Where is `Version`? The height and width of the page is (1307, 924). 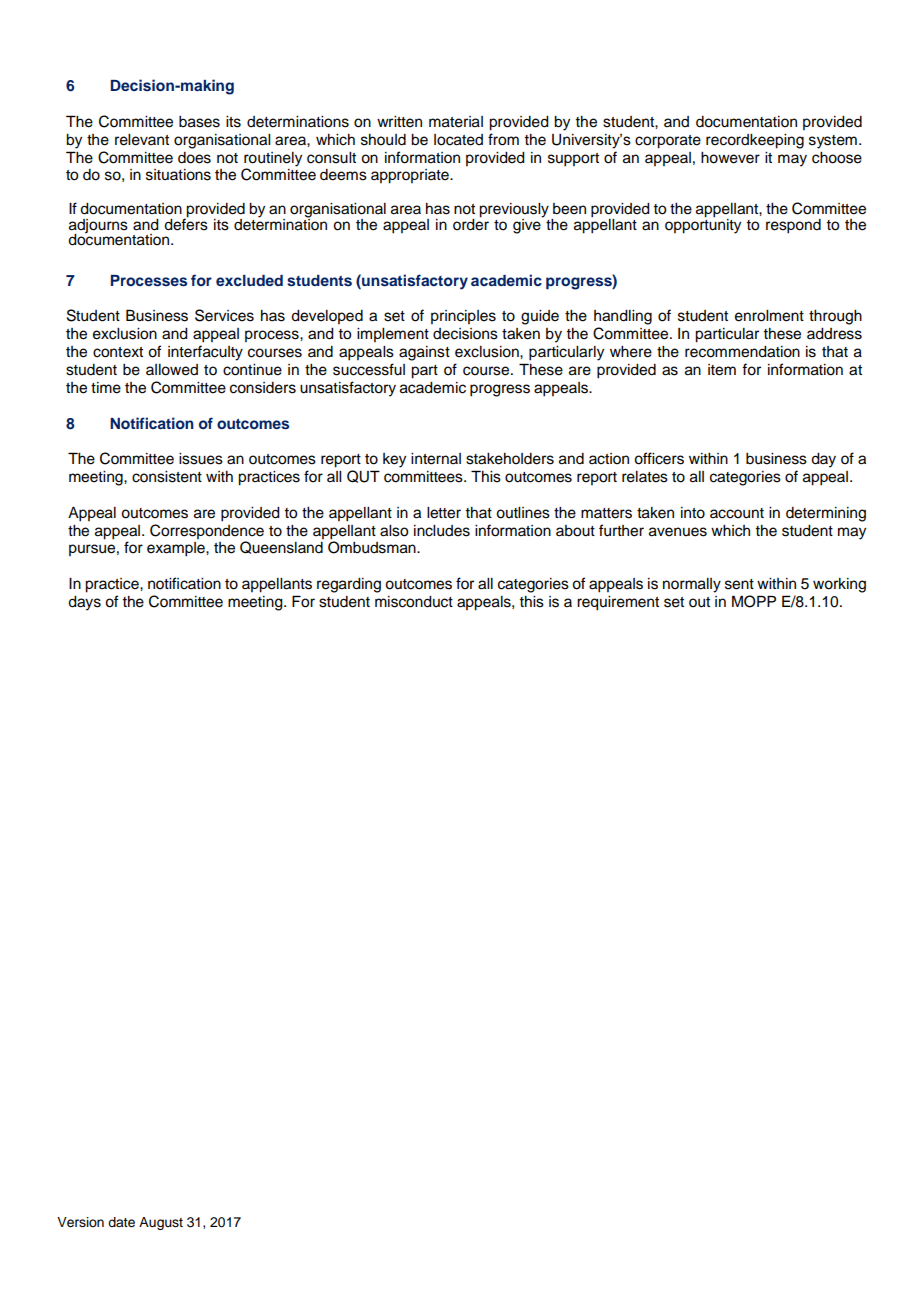
Version is located at coordinates (80, 1222).
